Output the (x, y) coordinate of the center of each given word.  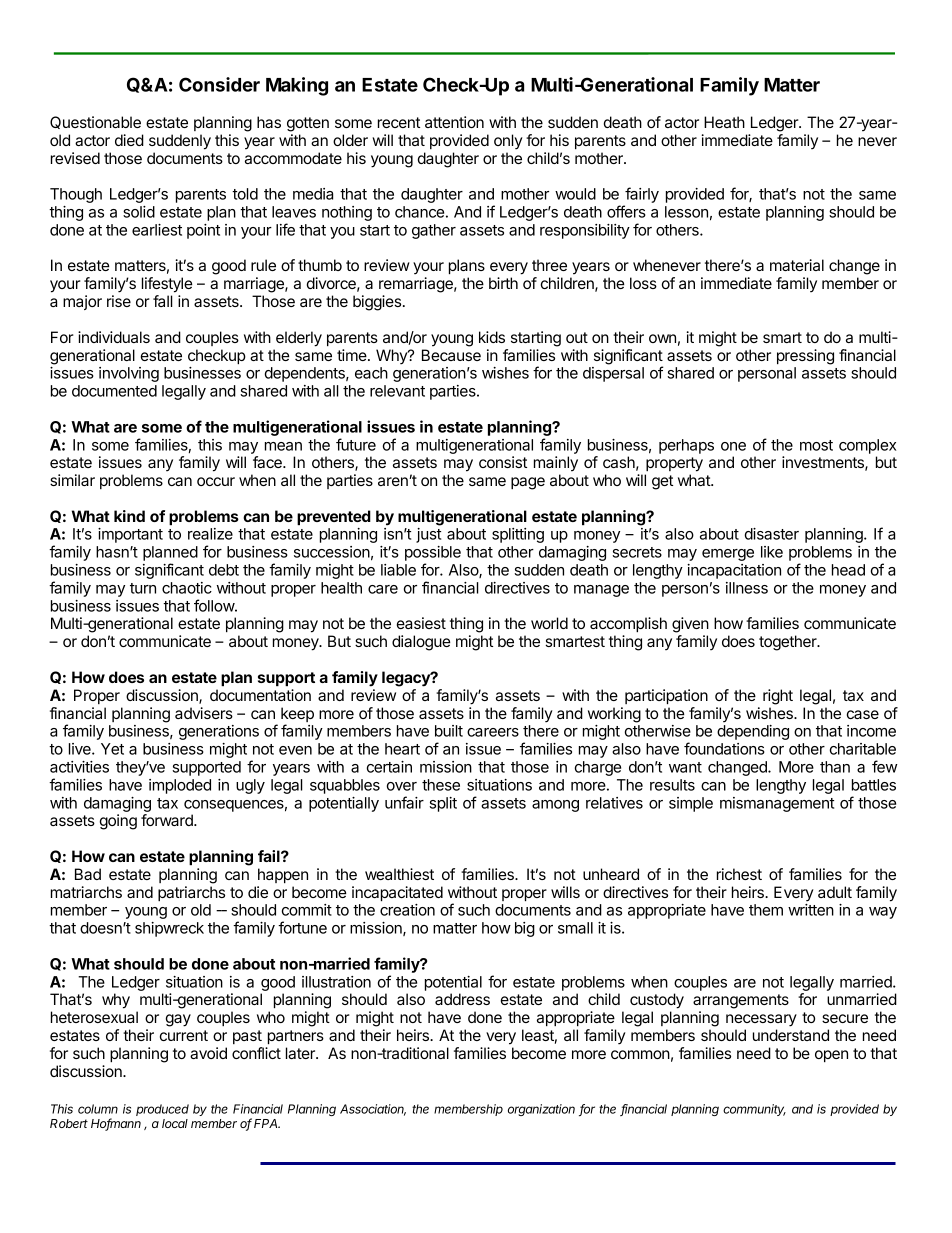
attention (454, 122)
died (129, 140)
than (835, 767)
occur (216, 481)
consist (503, 462)
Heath (724, 122)
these (441, 785)
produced (162, 1110)
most (816, 445)
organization (541, 1110)
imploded (180, 786)
